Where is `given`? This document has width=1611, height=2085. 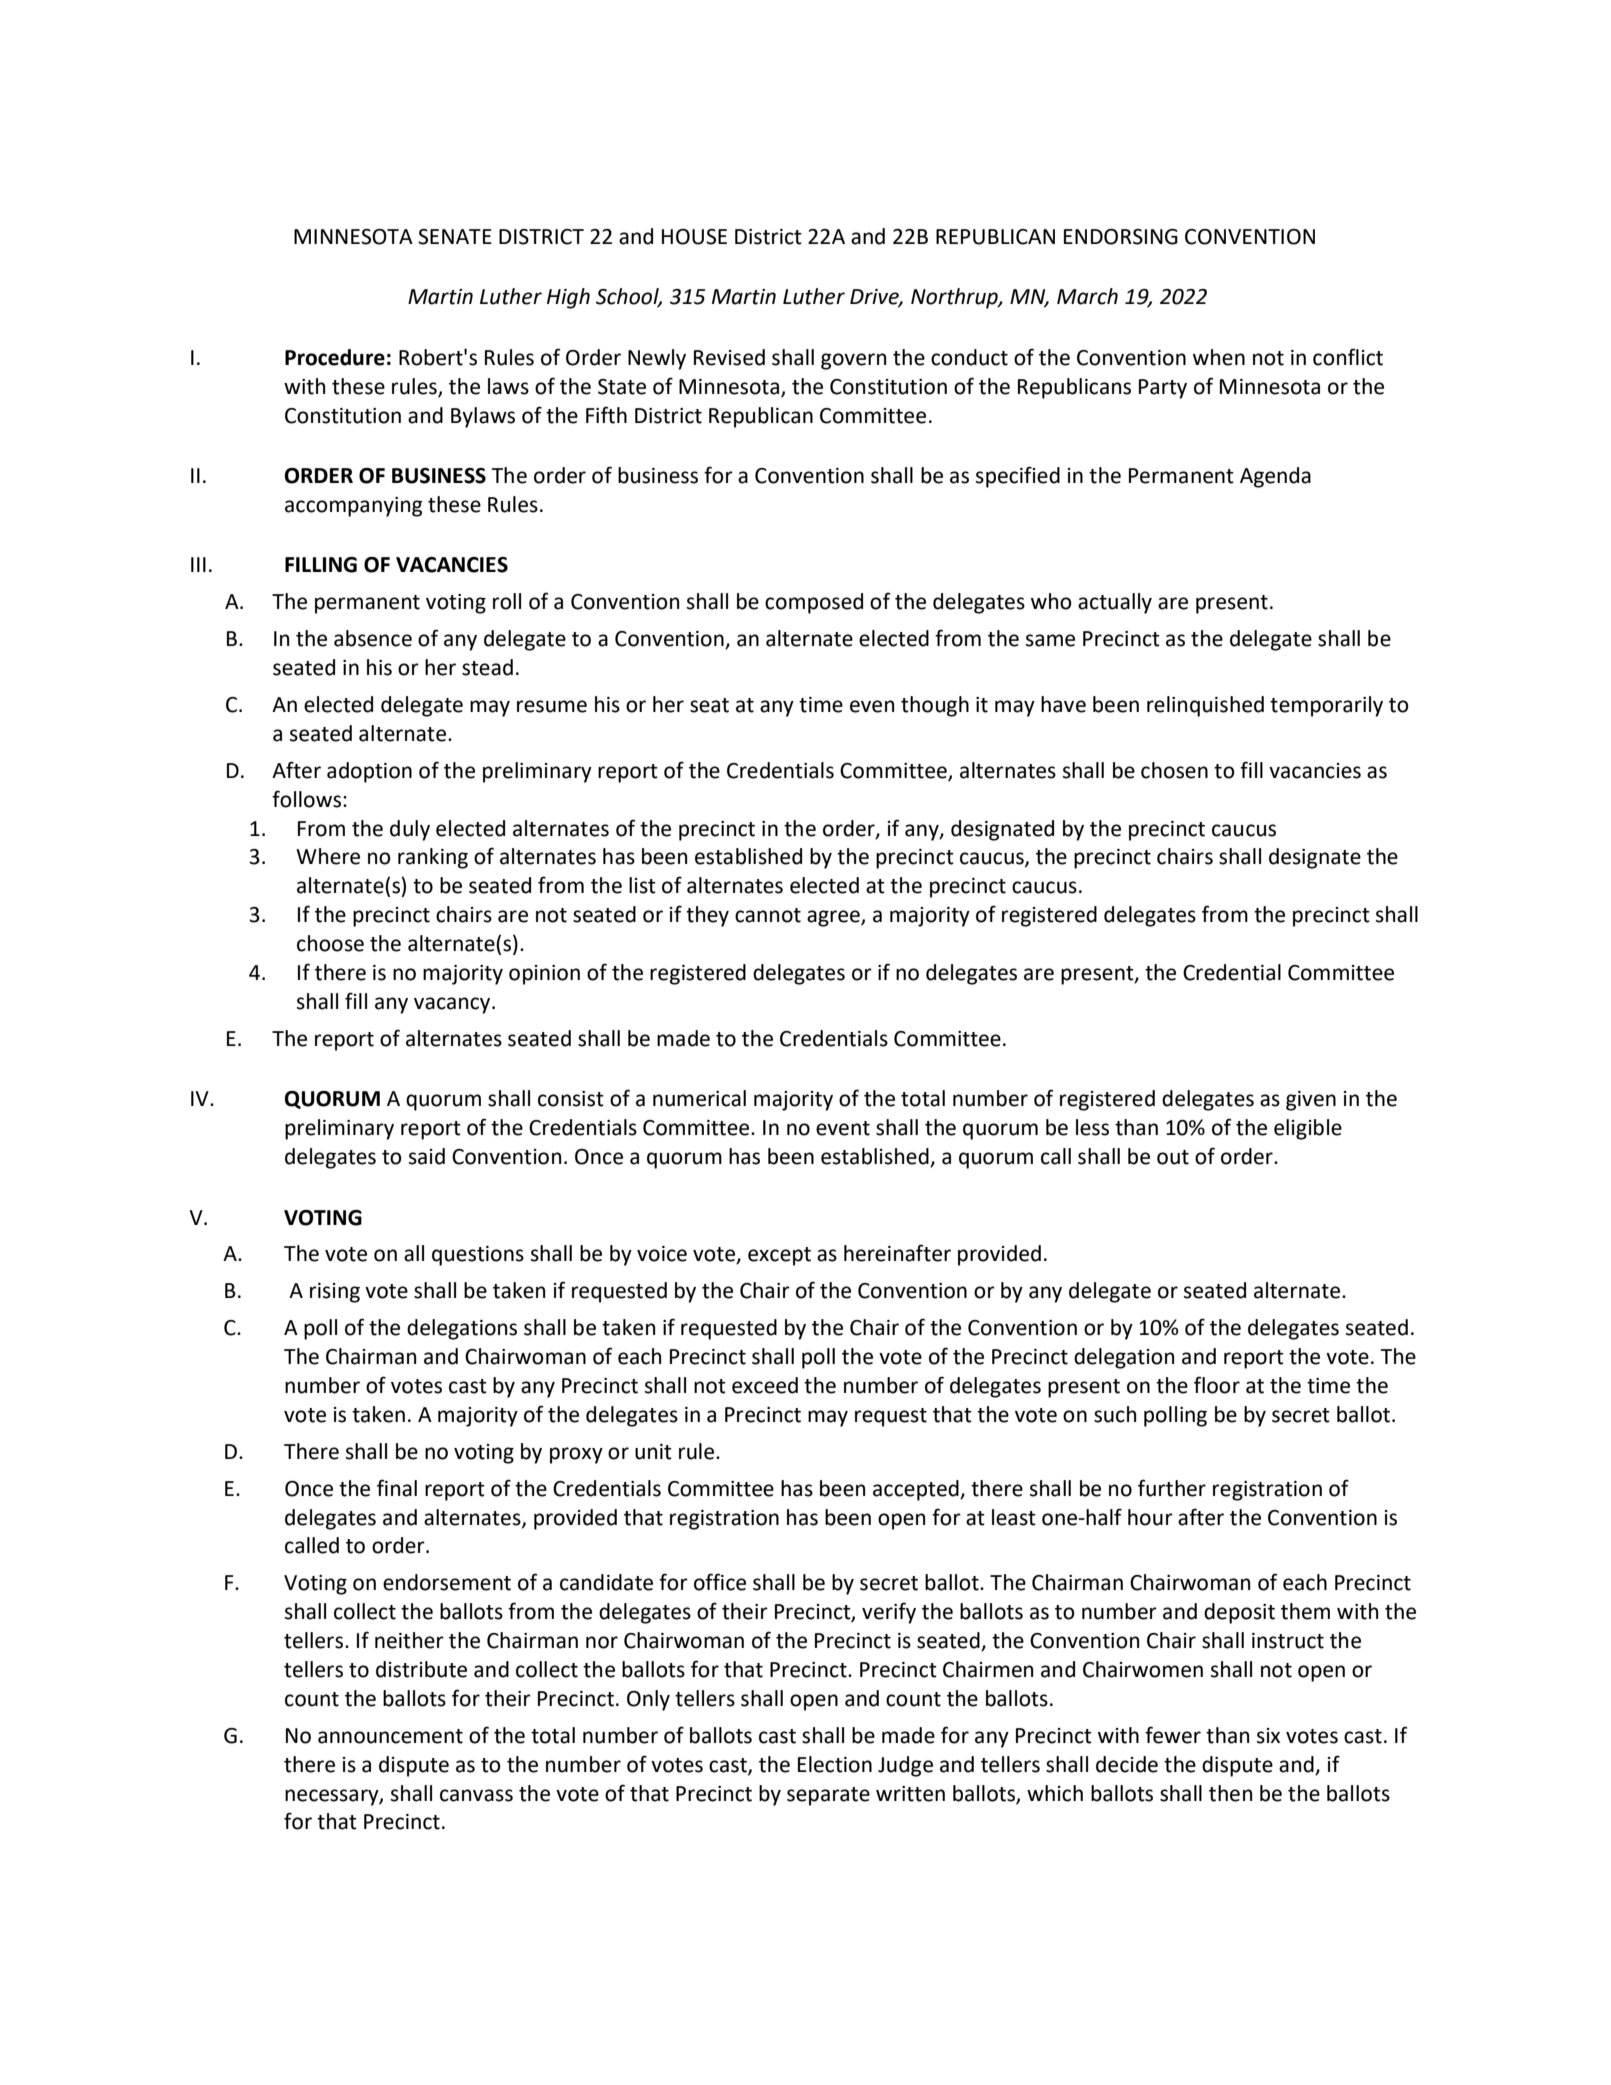
given is located at coordinates (1311, 1101).
